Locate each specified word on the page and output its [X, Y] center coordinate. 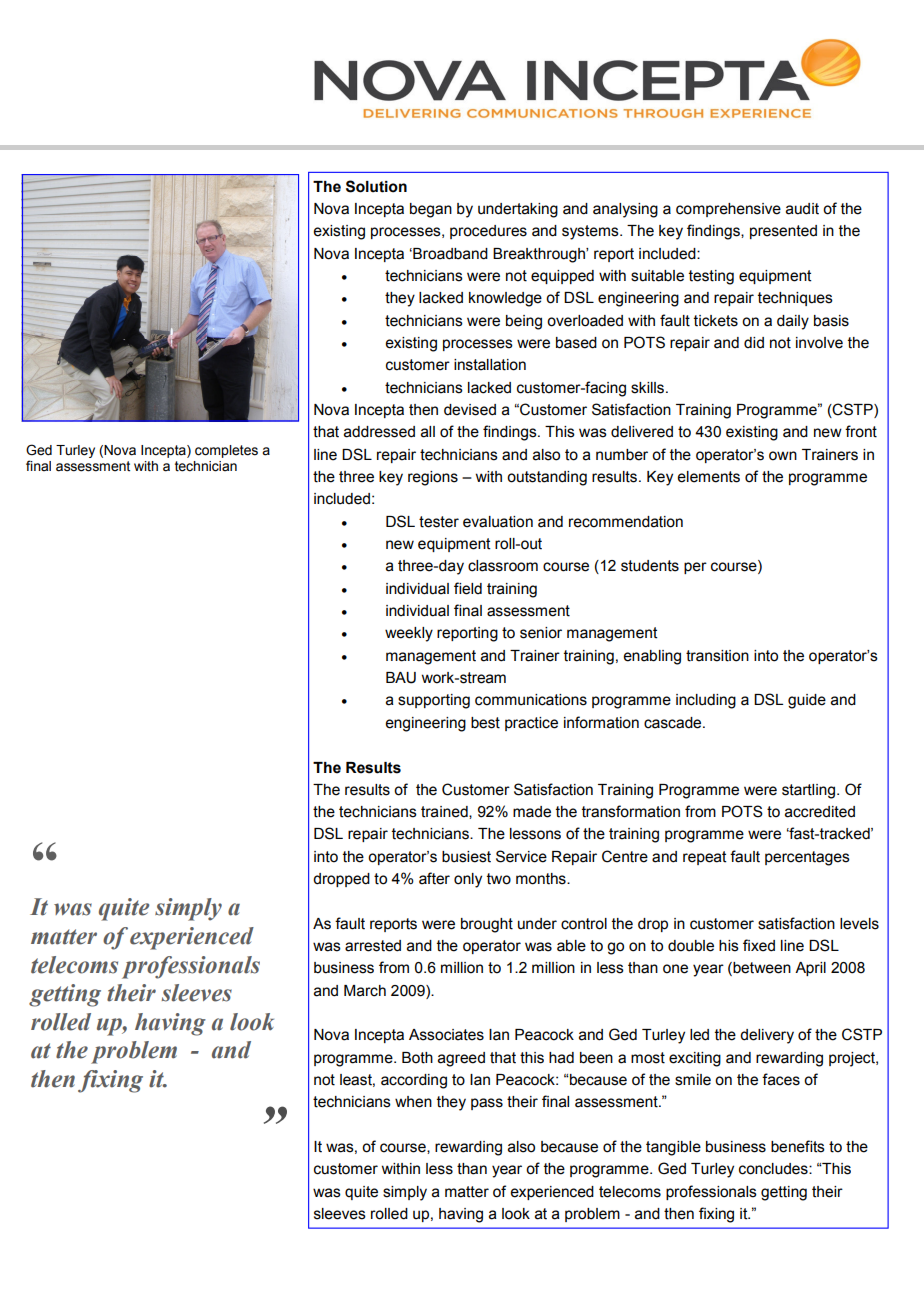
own [783, 456]
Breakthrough [540, 255]
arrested [373, 946]
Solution [376, 186]
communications [531, 700]
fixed [759, 945]
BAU [401, 678]
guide [807, 701]
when [413, 1102]
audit [802, 209]
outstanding [547, 478]
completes [226, 451]
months [542, 879]
